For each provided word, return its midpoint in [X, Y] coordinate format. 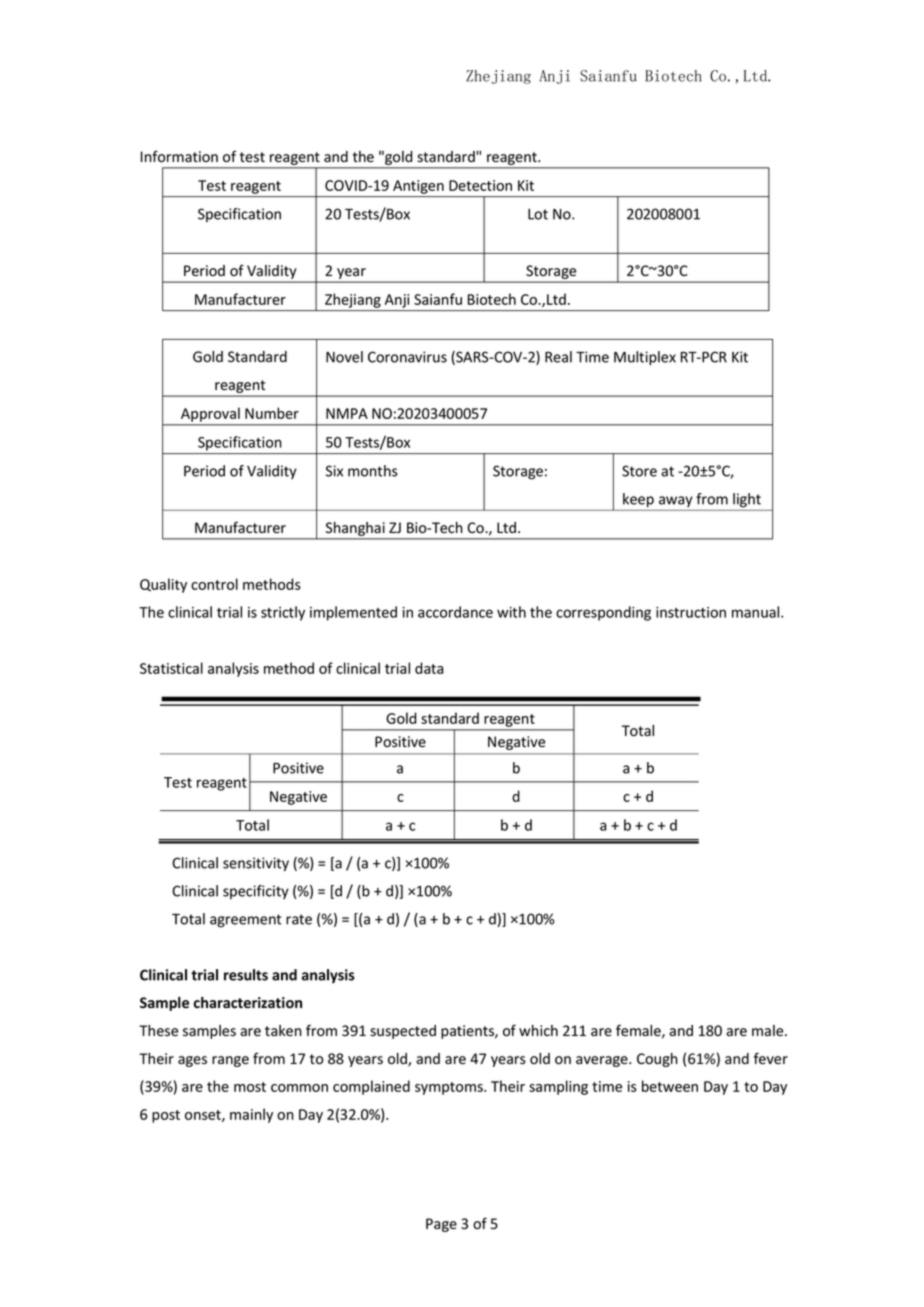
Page [441, 1225]
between [670, 1086]
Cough [657, 1060]
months [373, 471]
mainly [251, 1115]
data [429, 668]
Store [639, 471]
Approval [210, 415]
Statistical [171, 668]
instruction [691, 612]
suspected [403, 1032]
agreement [246, 921]
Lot [538, 214]
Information [179, 156]
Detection [480, 185]
